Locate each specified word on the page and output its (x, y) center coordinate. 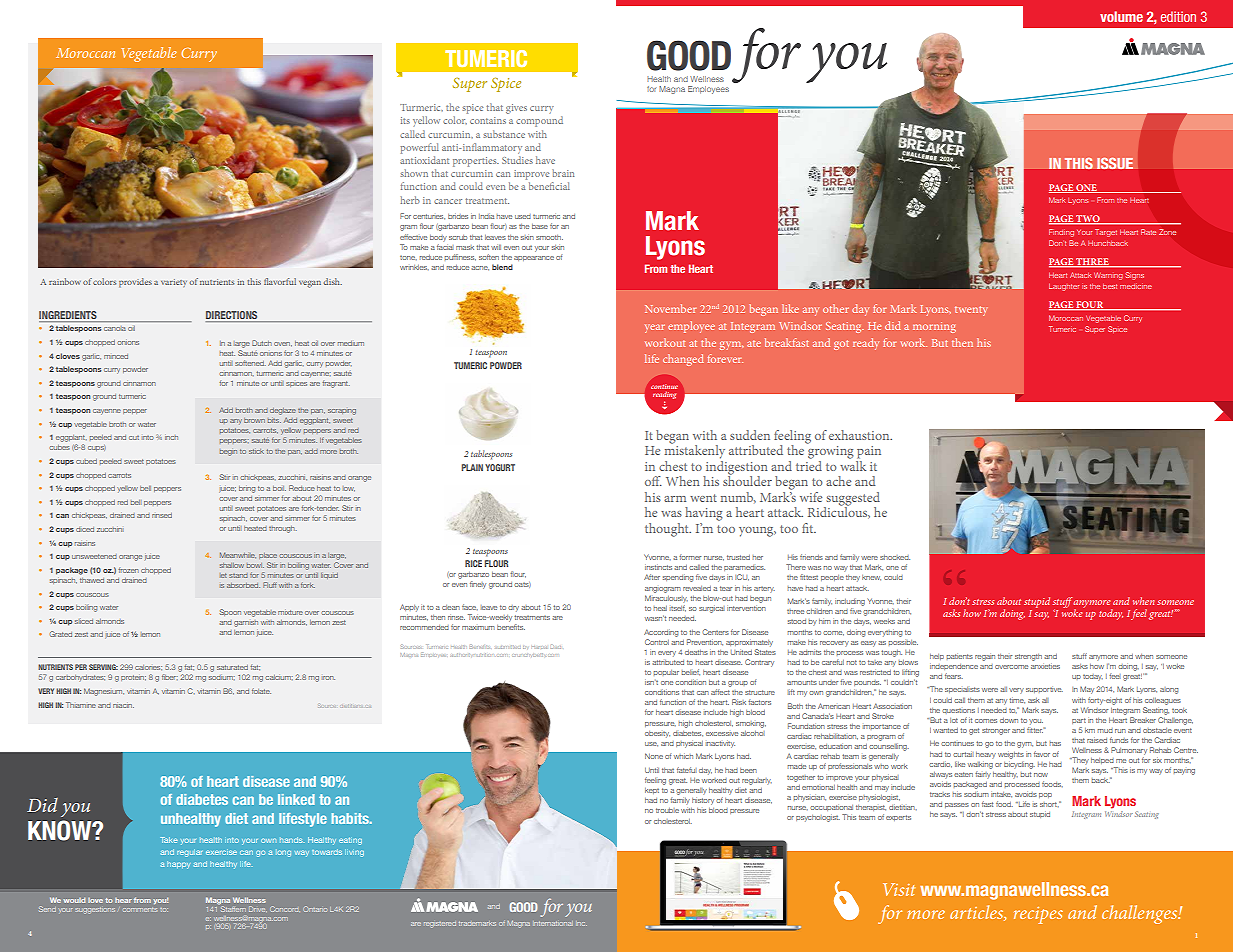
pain (869, 452)
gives (516, 109)
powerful (420, 148)
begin (228, 453)
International (553, 923)
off (653, 481)
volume (1121, 16)
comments (140, 909)
